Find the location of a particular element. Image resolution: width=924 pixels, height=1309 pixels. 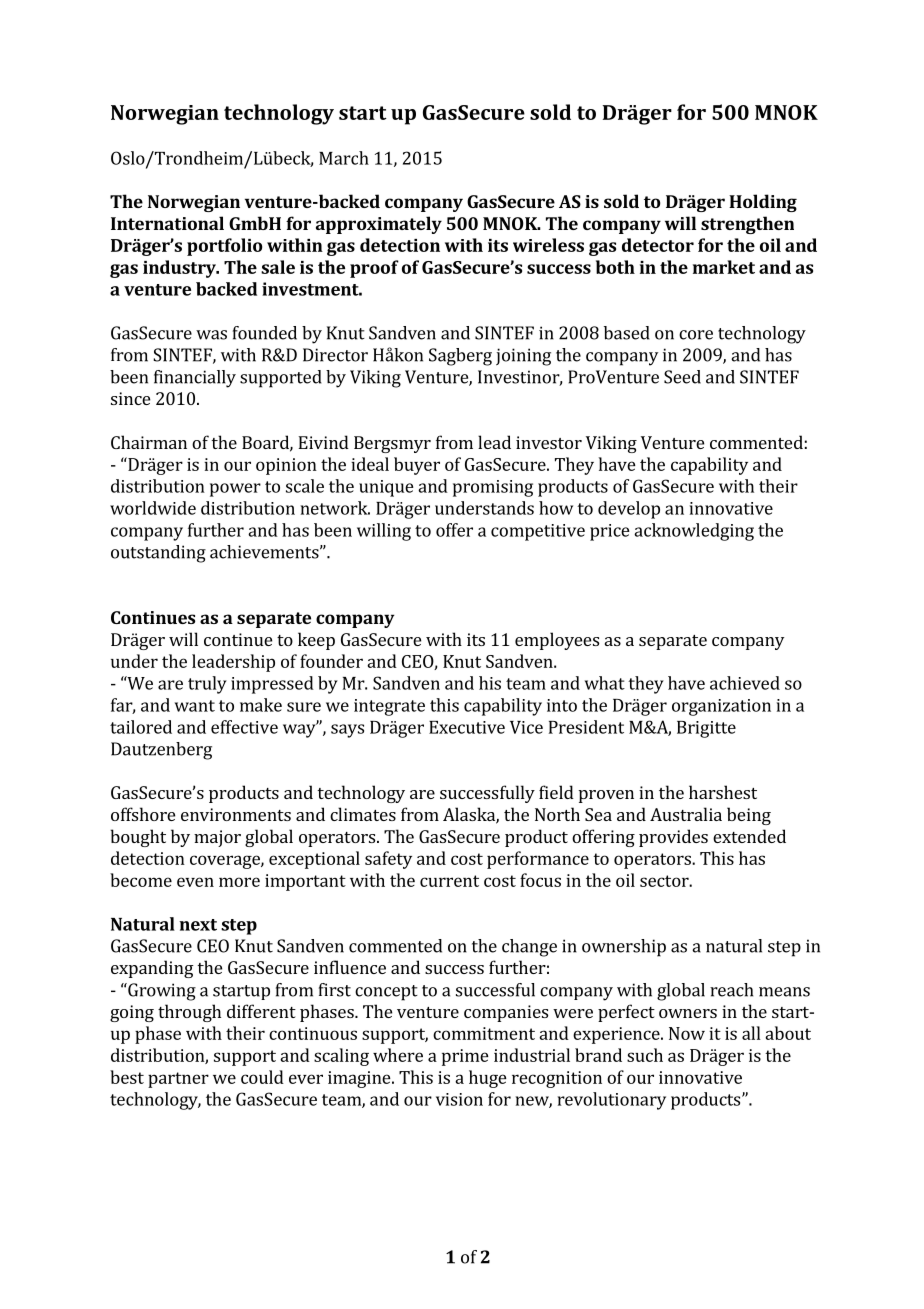

prime is located at coordinates (465, 1057).
